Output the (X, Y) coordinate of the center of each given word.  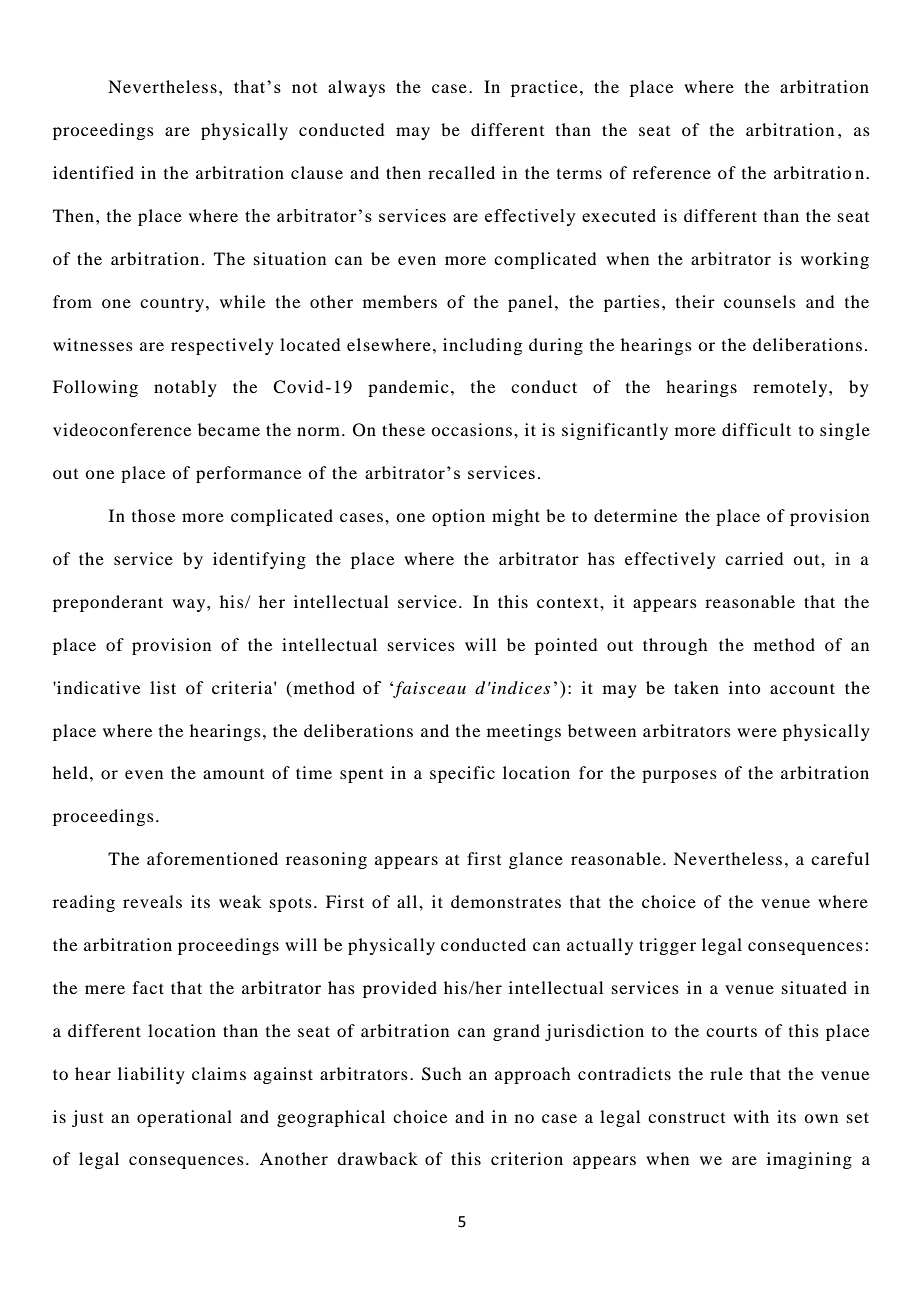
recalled (461, 172)
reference (672, 172)
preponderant (108, 603)
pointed (566, 646)
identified (93, 172)
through (675, 646)
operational (184, 1118)
